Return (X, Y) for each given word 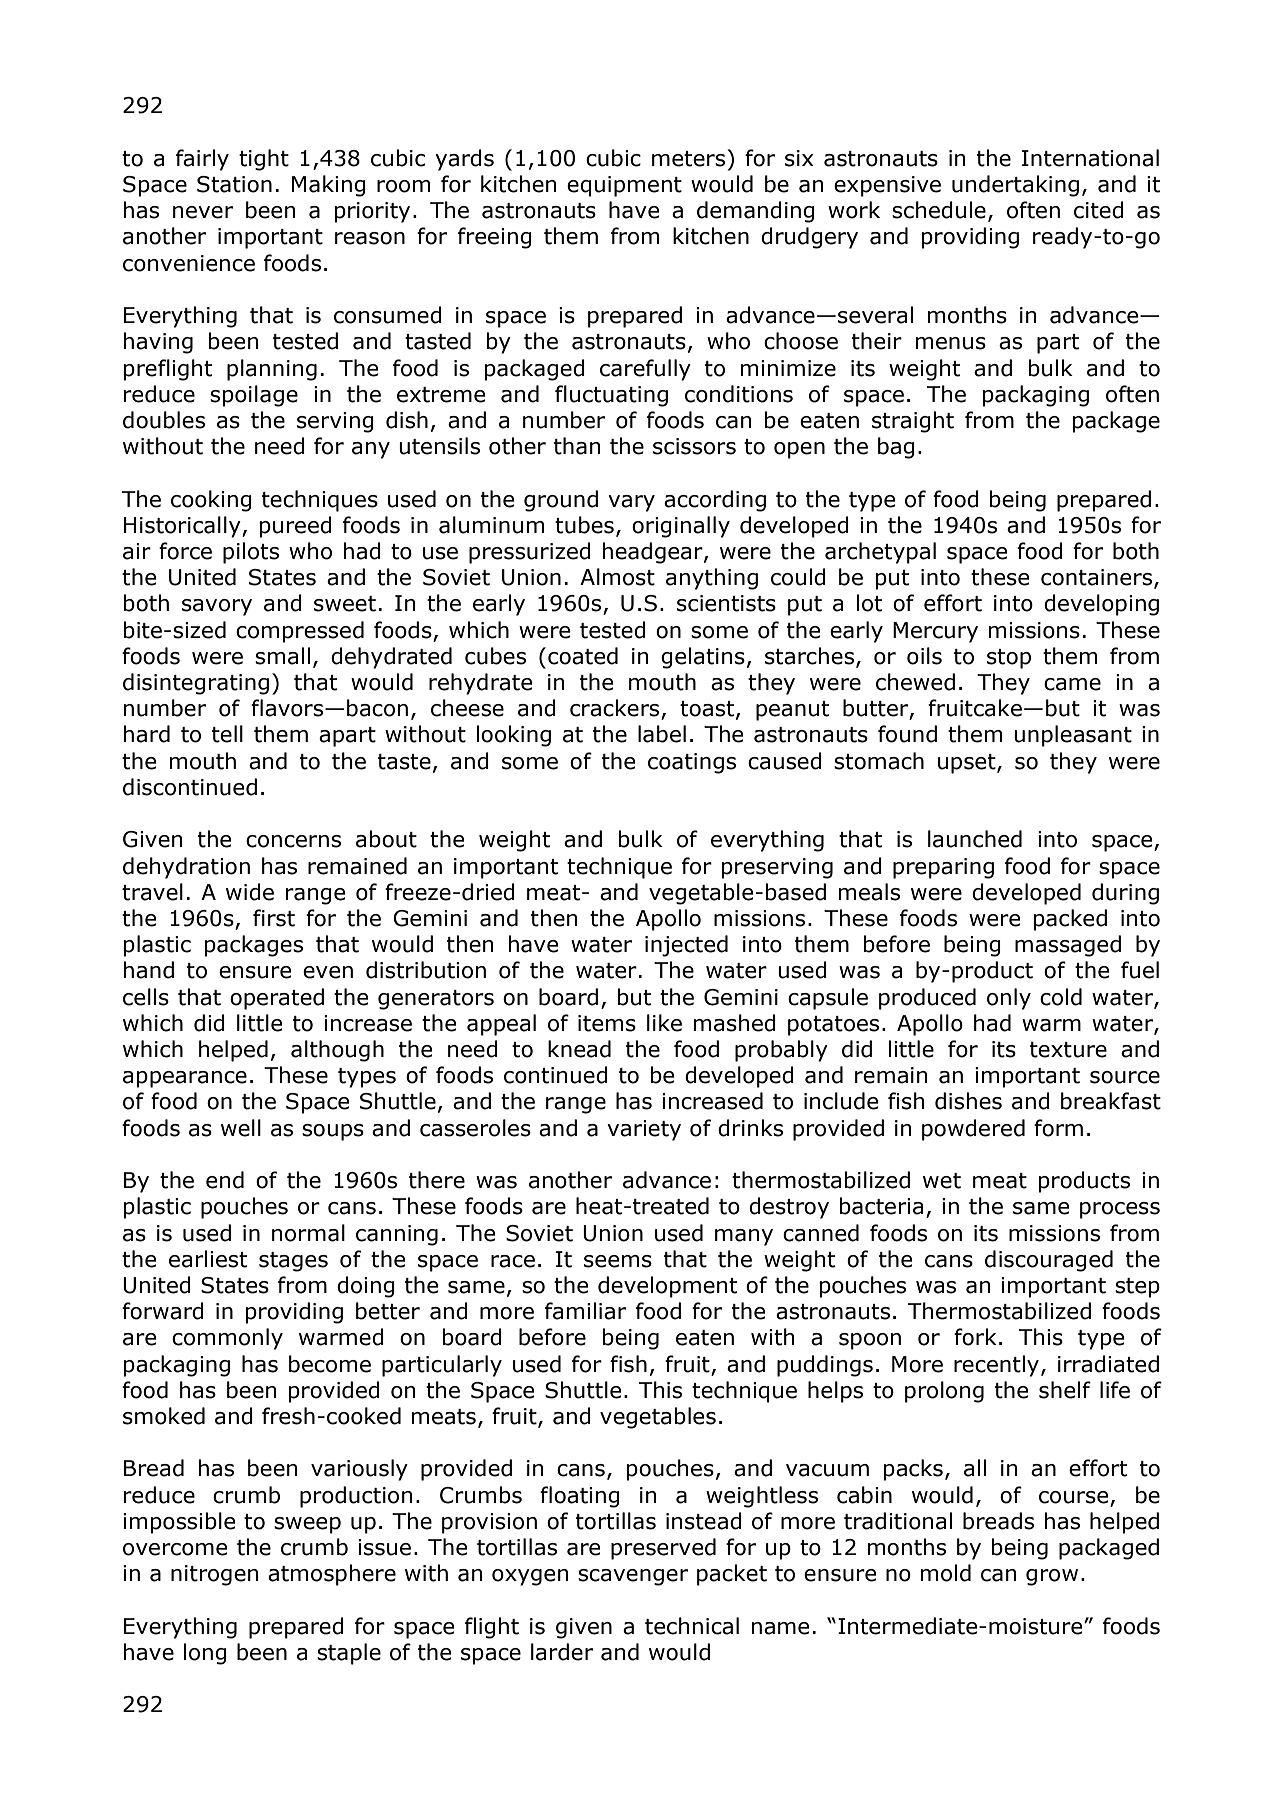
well (241, 1128)
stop (1009, 659)
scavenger (633, 1577)
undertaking (1015, 186)
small (282, 656)
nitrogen (215, 1575)
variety (644, 1130)
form (1058, 1128)
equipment (624, 186)
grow (1052, 1577)
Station (234, 184)
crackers (616, 709)
